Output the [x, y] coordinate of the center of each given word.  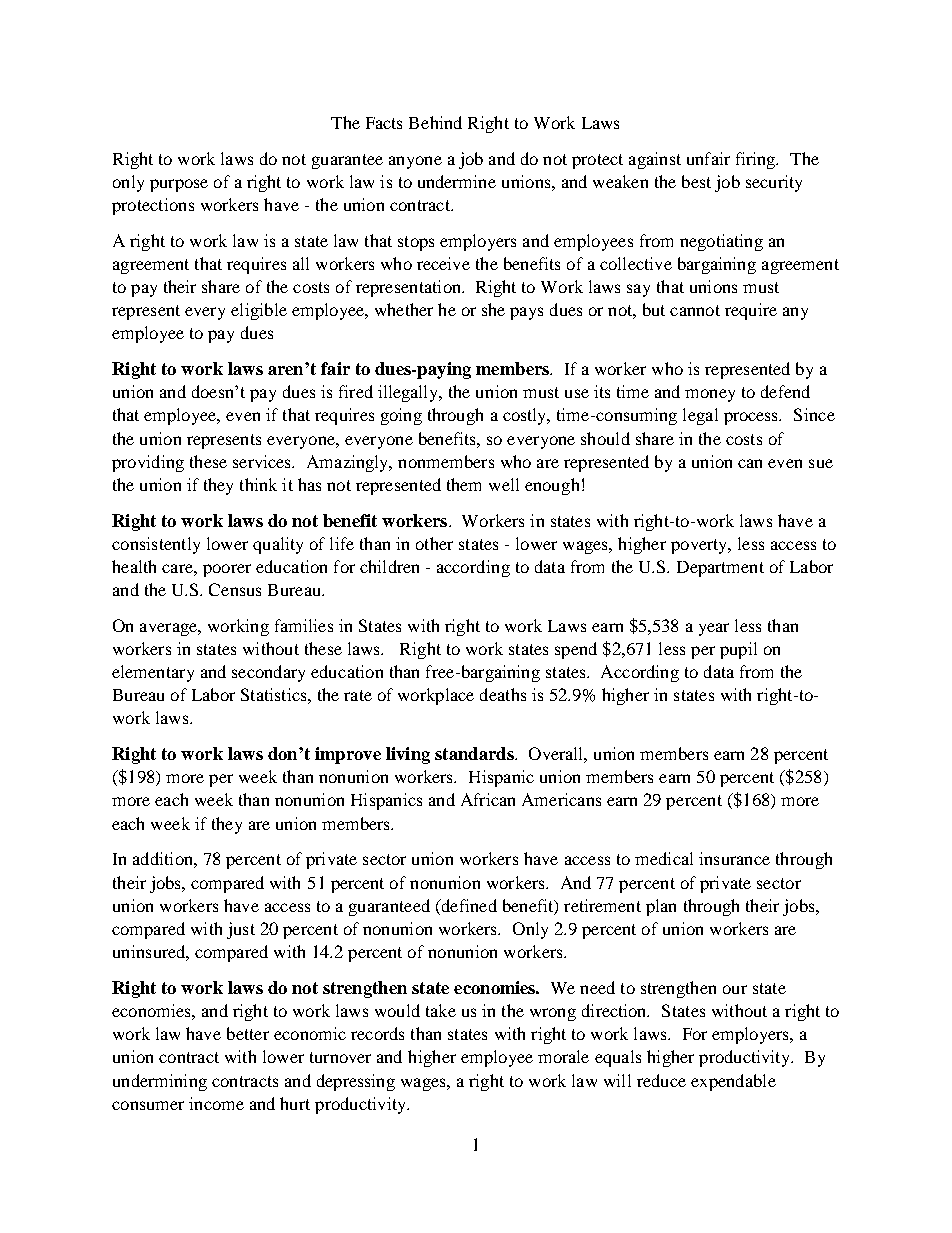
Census [235, 589]
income [216, 1103]
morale [563, 1056]
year [714, 629]
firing [757, 160]
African [488, 799]
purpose [179, 185]
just [241, 930]
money [710, 395]
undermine [457, 181]
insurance [734, 858]
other [434, 543]
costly [526, 416]
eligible [259, 311]
